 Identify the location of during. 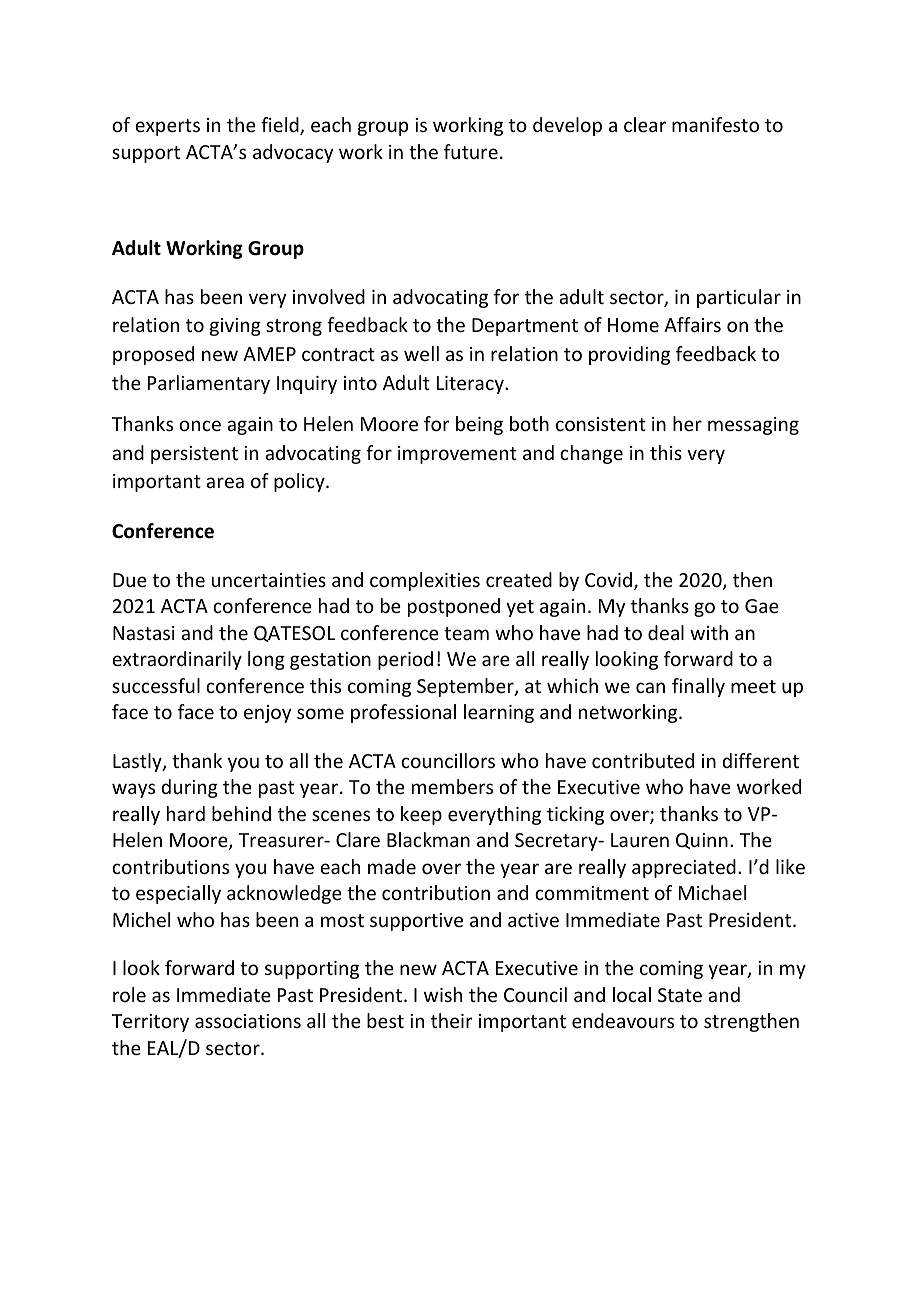
(189, 788).
